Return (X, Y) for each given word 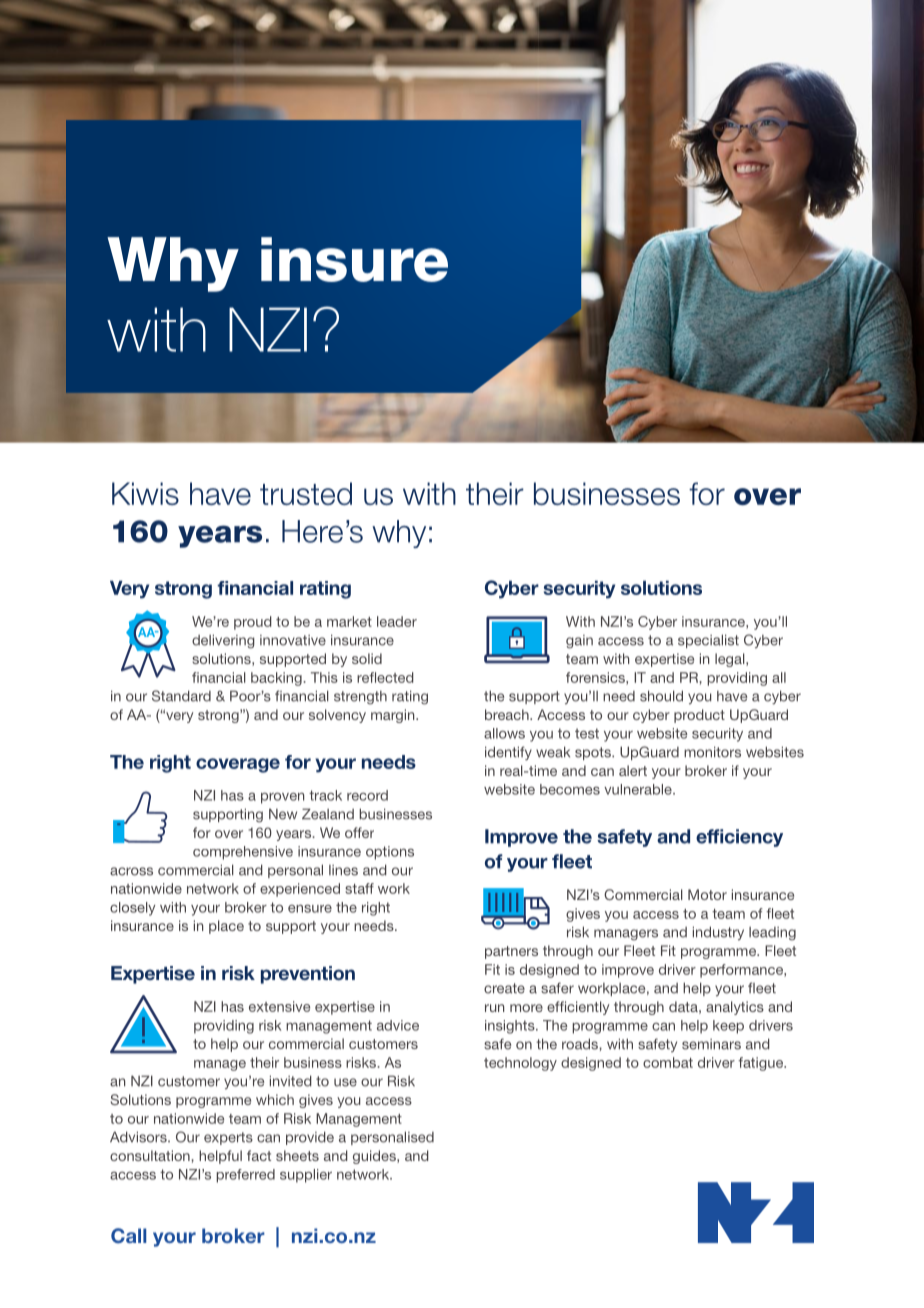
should (661, 696)
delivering (223, 641)
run (494, 1008)
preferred (245, 1176)
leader (397, 621)
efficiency (739, 838)
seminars (711, 1044)
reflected (385, 677)
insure (354, 259)
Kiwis (145, 493)
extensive (279, 1006)
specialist (708, 641)
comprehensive (243, 853)
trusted (306, 493)
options (390, 853)
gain (579, 642)
